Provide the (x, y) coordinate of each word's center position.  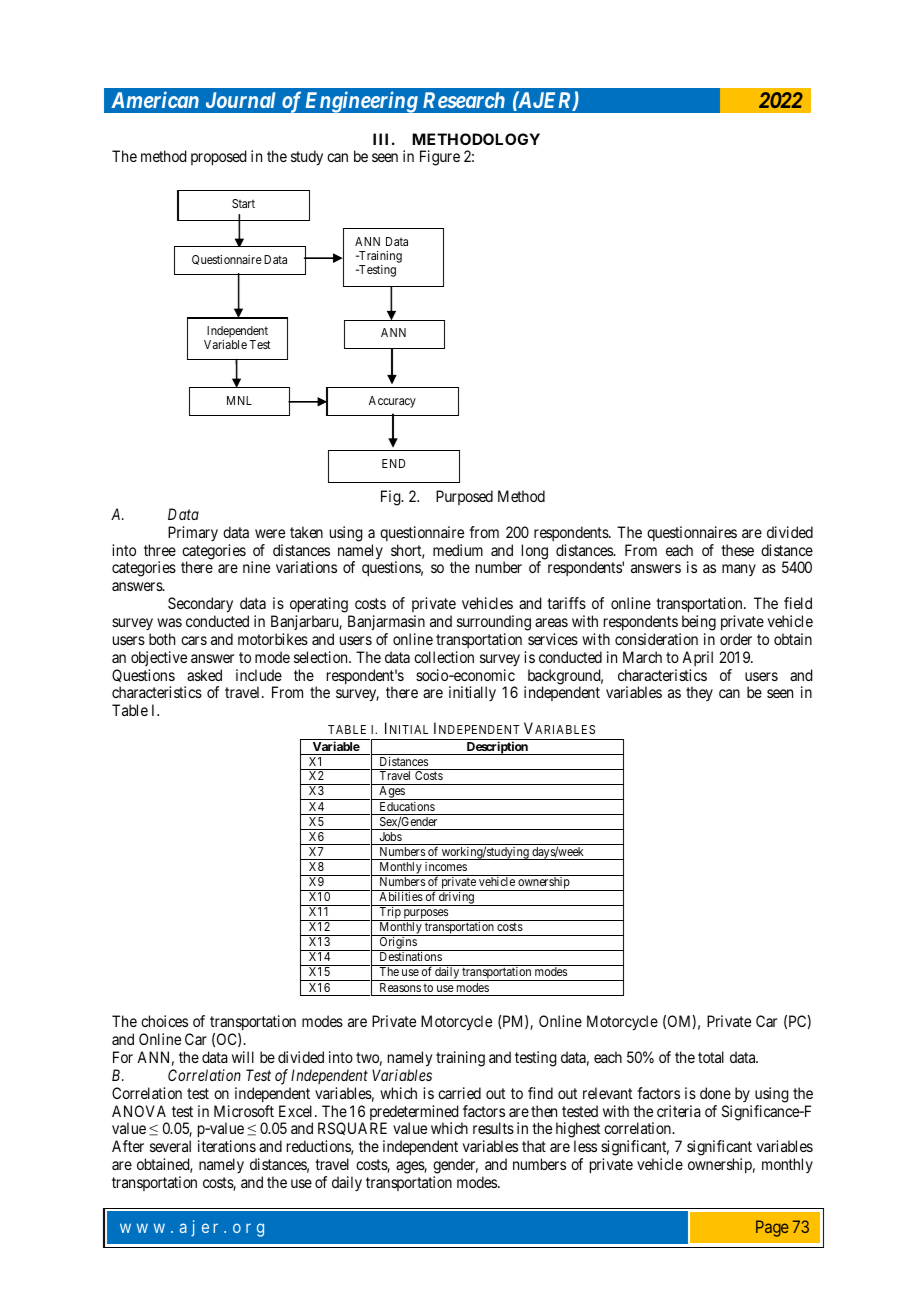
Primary (193, 533)
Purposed (464, 497)
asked (204, 675)
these (737, 550)
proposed (218, 158)
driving (456, 899)
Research (464, 100)
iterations (227, 1146)
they (699, 693)
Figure (440, 158)
